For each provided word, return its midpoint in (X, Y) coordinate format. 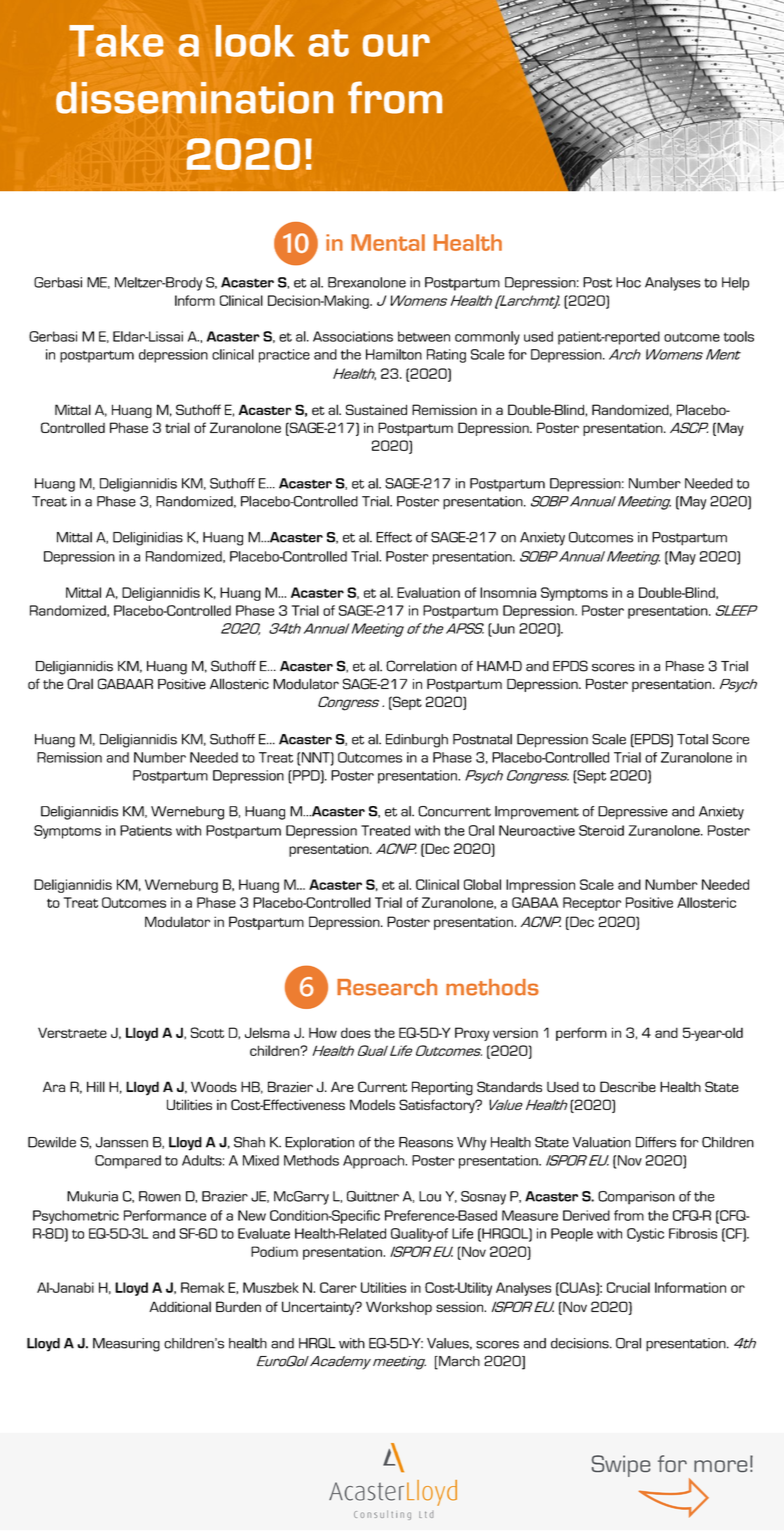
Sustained (376, 409)
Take (116, 41)
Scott (207, 1032)
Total (692, 739)
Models (372, 1104)
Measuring (126, 1345)
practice (284, 356)
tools (739, 336)
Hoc (628, 282)
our (396, 45)
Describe (628, 1086)
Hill (96, 1086)
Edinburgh (417, 741)
